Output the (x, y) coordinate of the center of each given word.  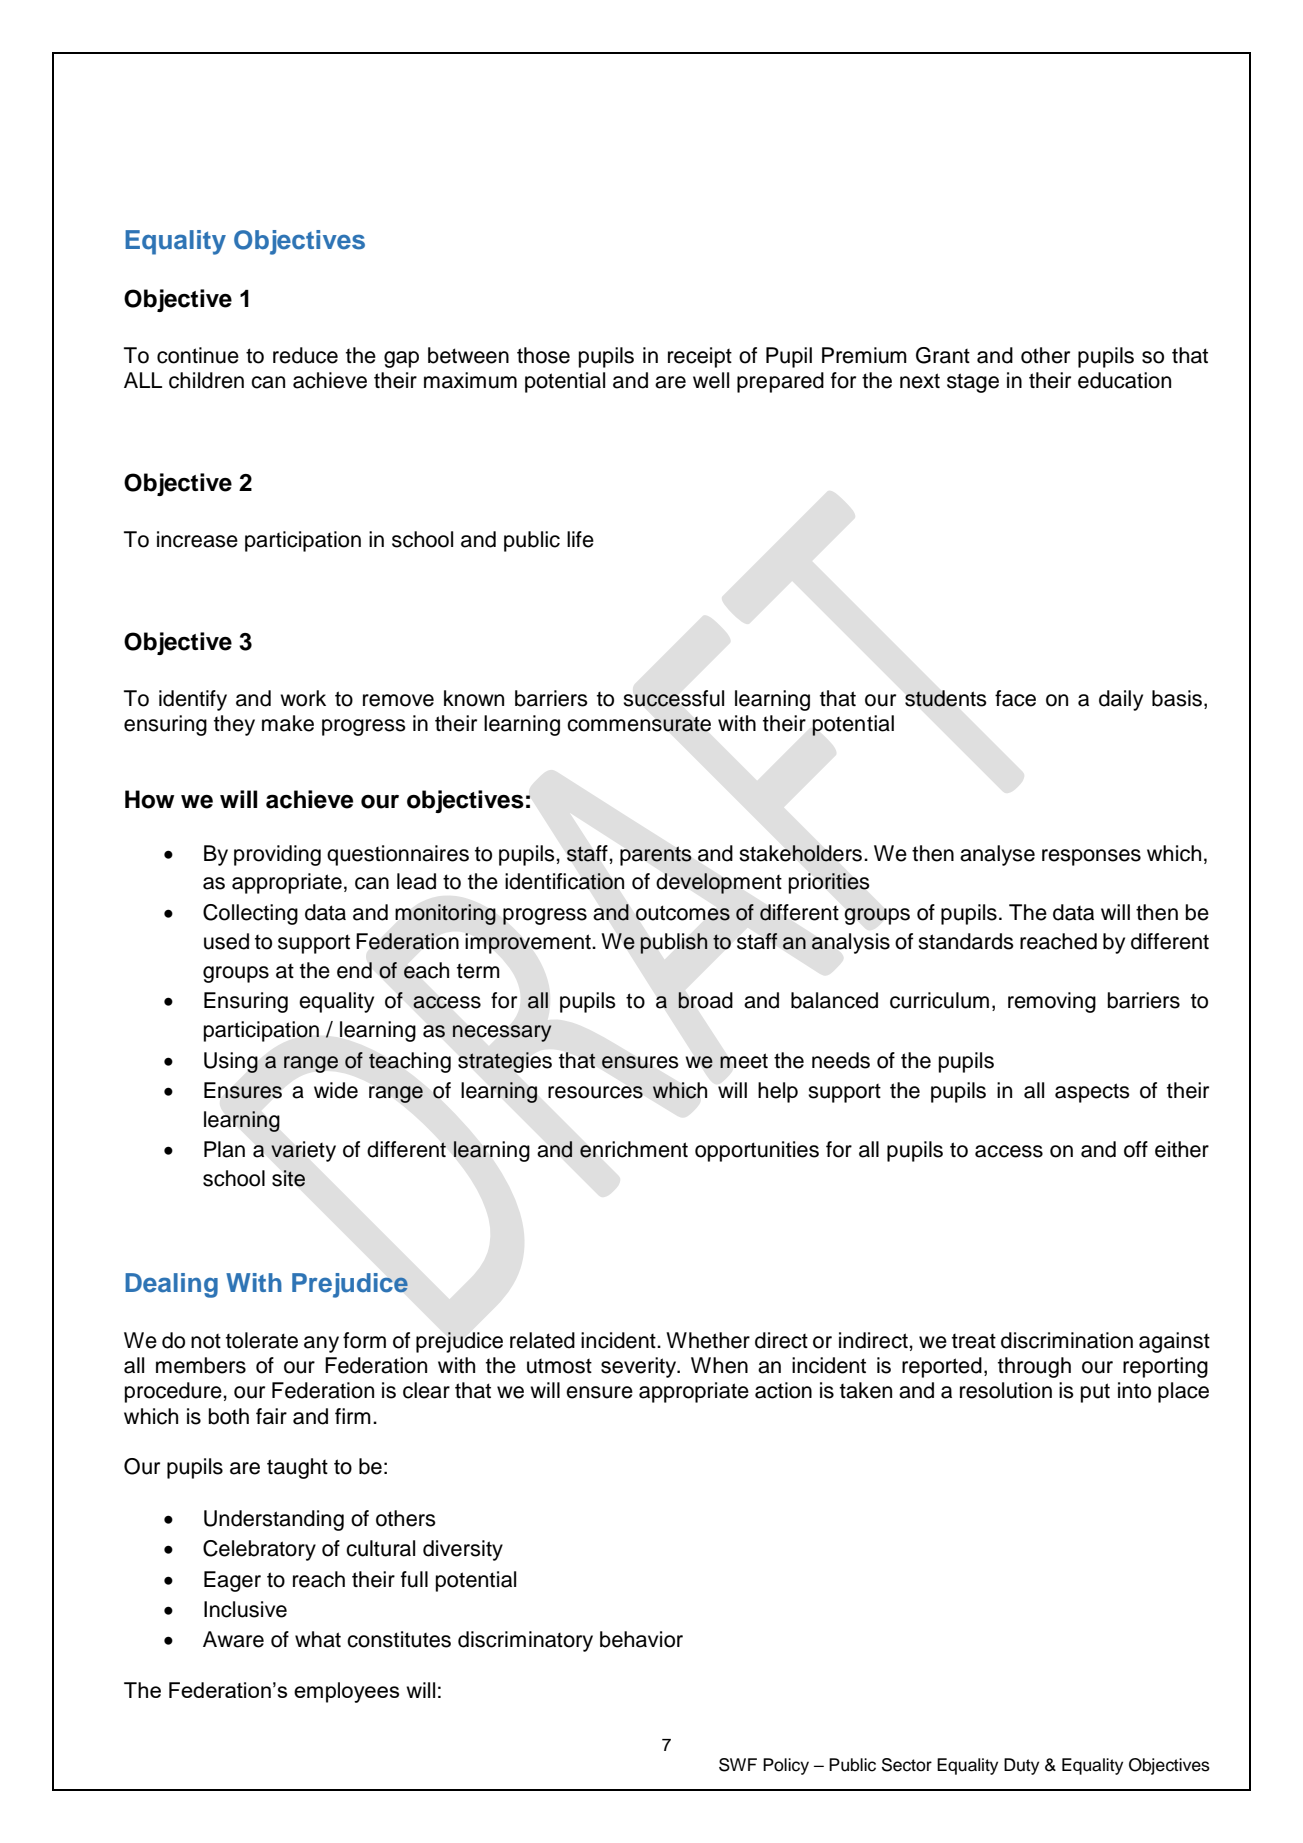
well (711, 380)
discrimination (1067, 1340)
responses (1091, 857)
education (1124, 380)
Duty (1021, 1766)
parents (655, 856)
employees (346, 1692)
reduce (305, 355)
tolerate (262, 1340)
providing (277, 855)
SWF (738, 1765)
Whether (708, 1340)
